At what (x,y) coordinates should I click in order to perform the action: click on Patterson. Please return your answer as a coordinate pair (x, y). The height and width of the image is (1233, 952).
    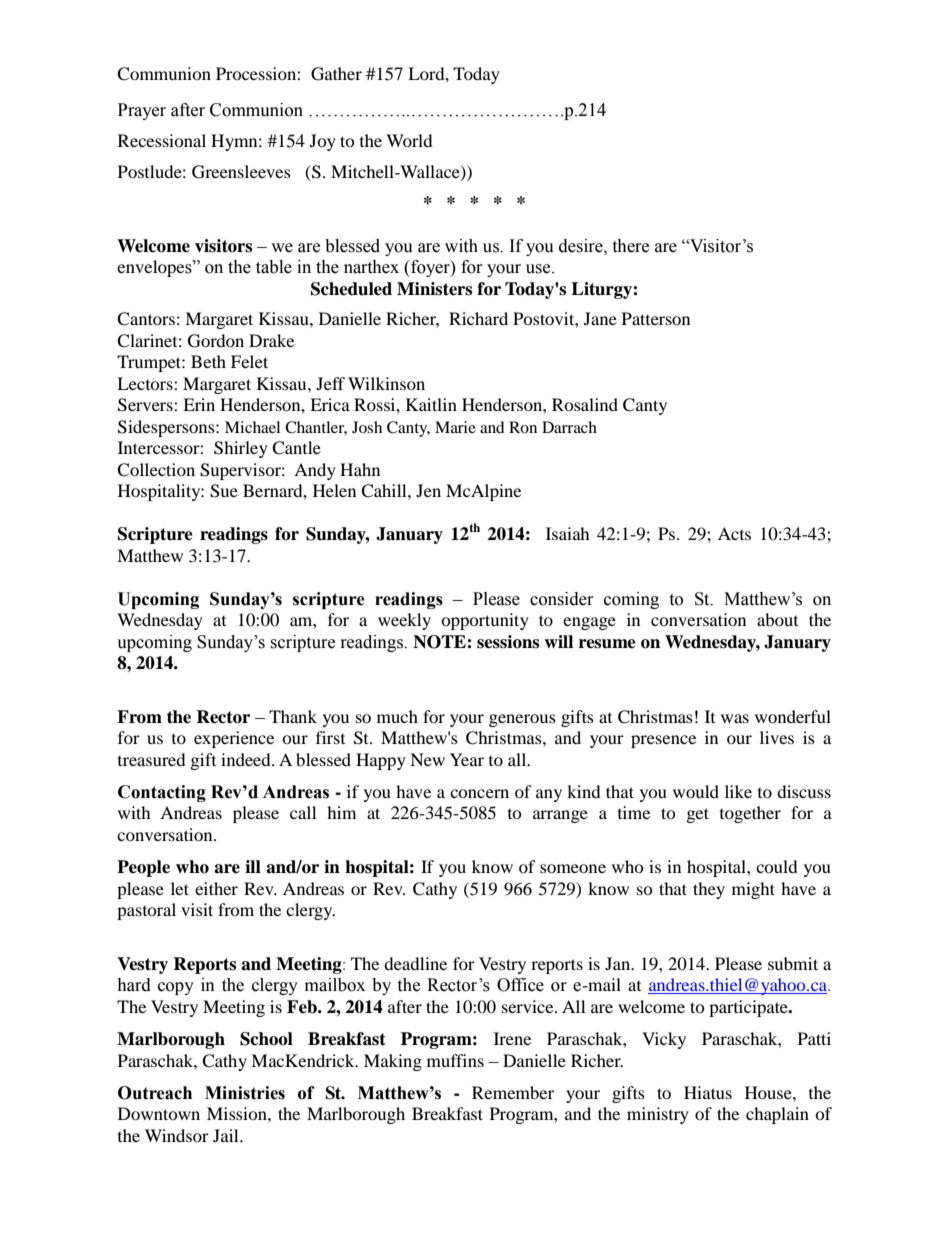
    Looking at the image, I should click on (656, 318).
